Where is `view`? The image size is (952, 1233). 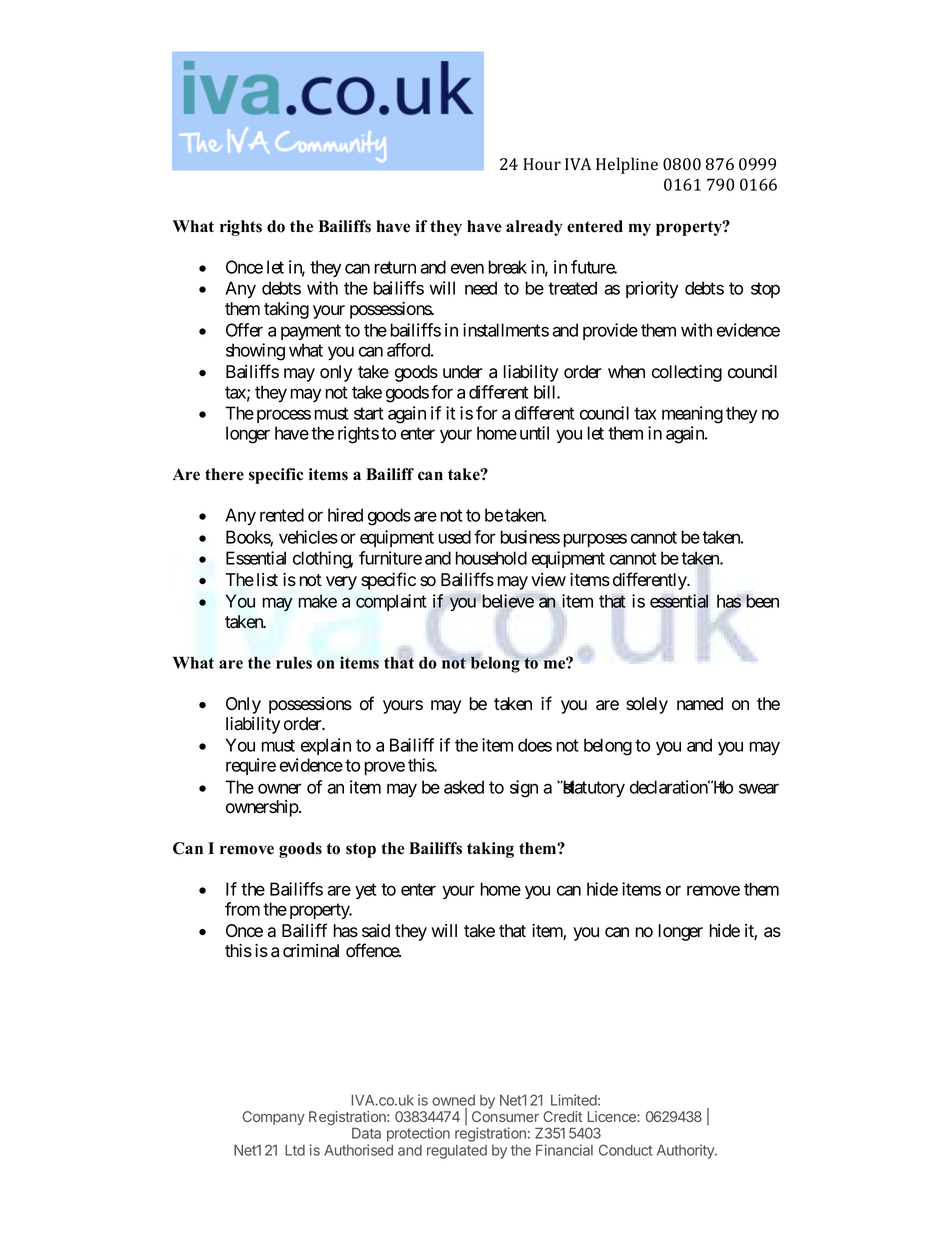 view is located at coordinates (548, 580).
